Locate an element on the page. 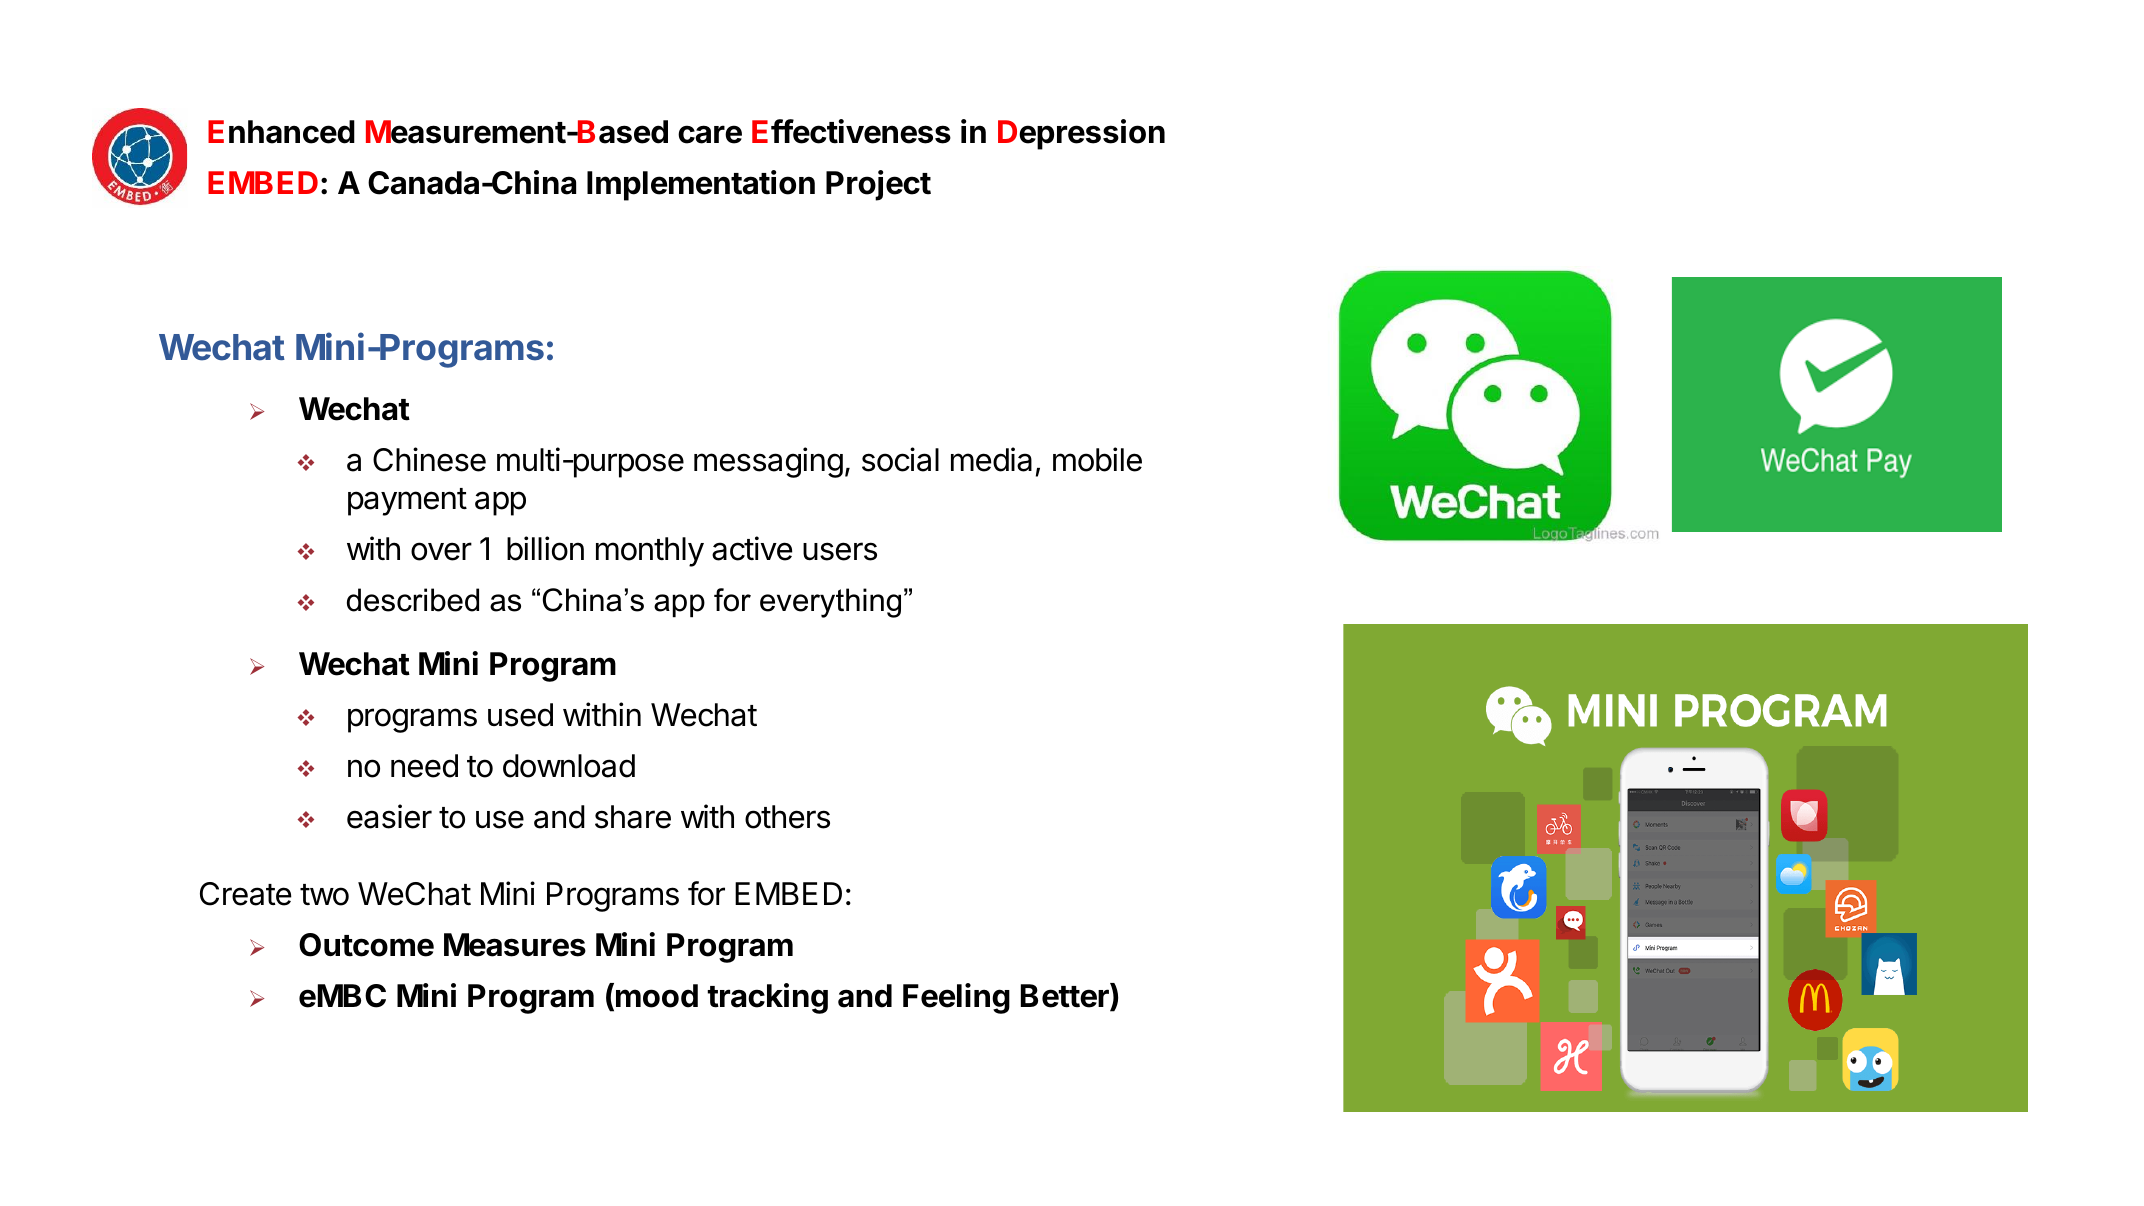 The width and height of the document is (2144, 1206). everything is located at coordinates (830, 603).
